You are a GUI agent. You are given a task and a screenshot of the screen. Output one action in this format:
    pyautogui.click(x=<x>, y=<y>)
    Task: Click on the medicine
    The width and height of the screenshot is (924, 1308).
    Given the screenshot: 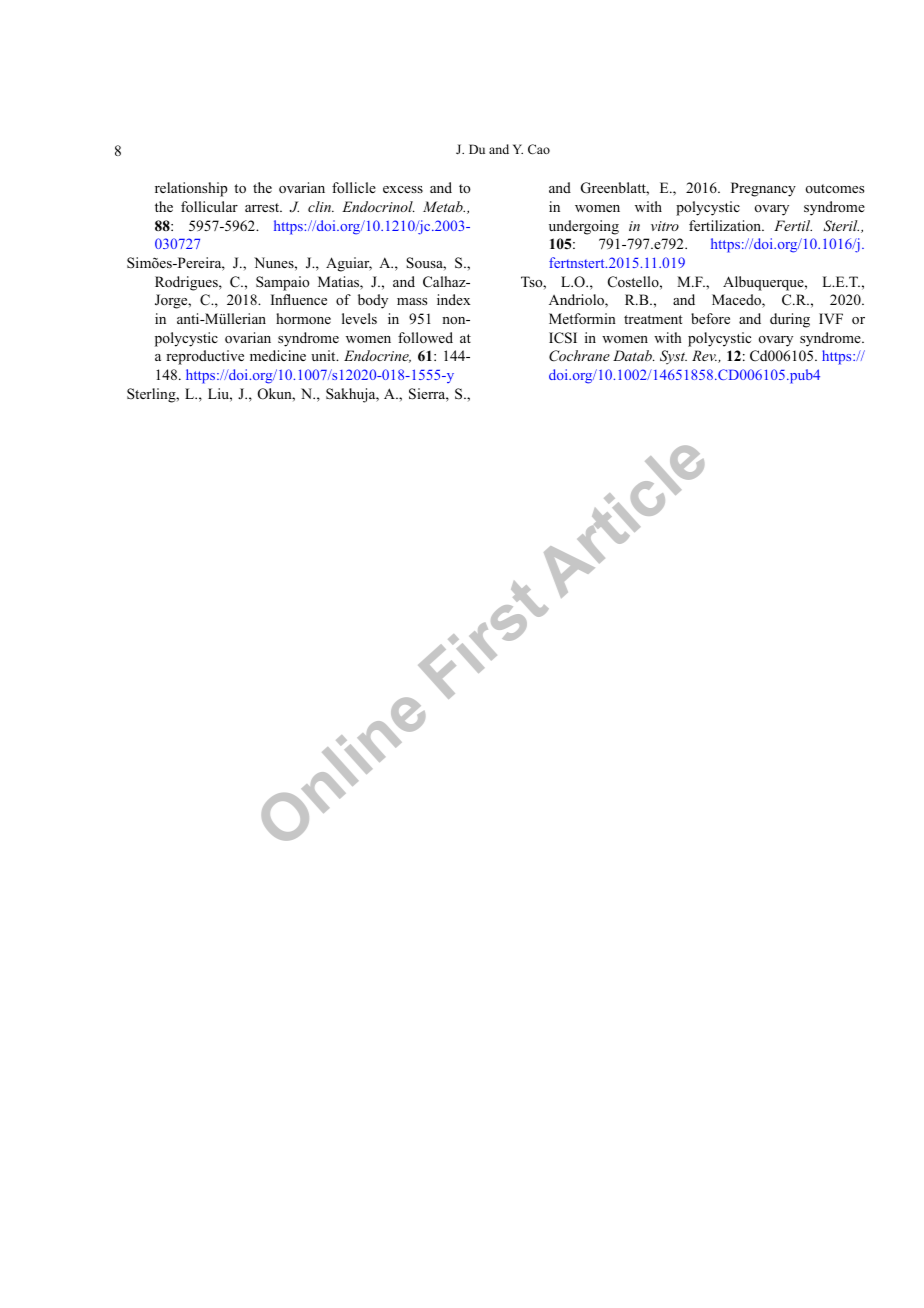 What is the action you would take?
    pyautogui.click(x=278, y=355)
